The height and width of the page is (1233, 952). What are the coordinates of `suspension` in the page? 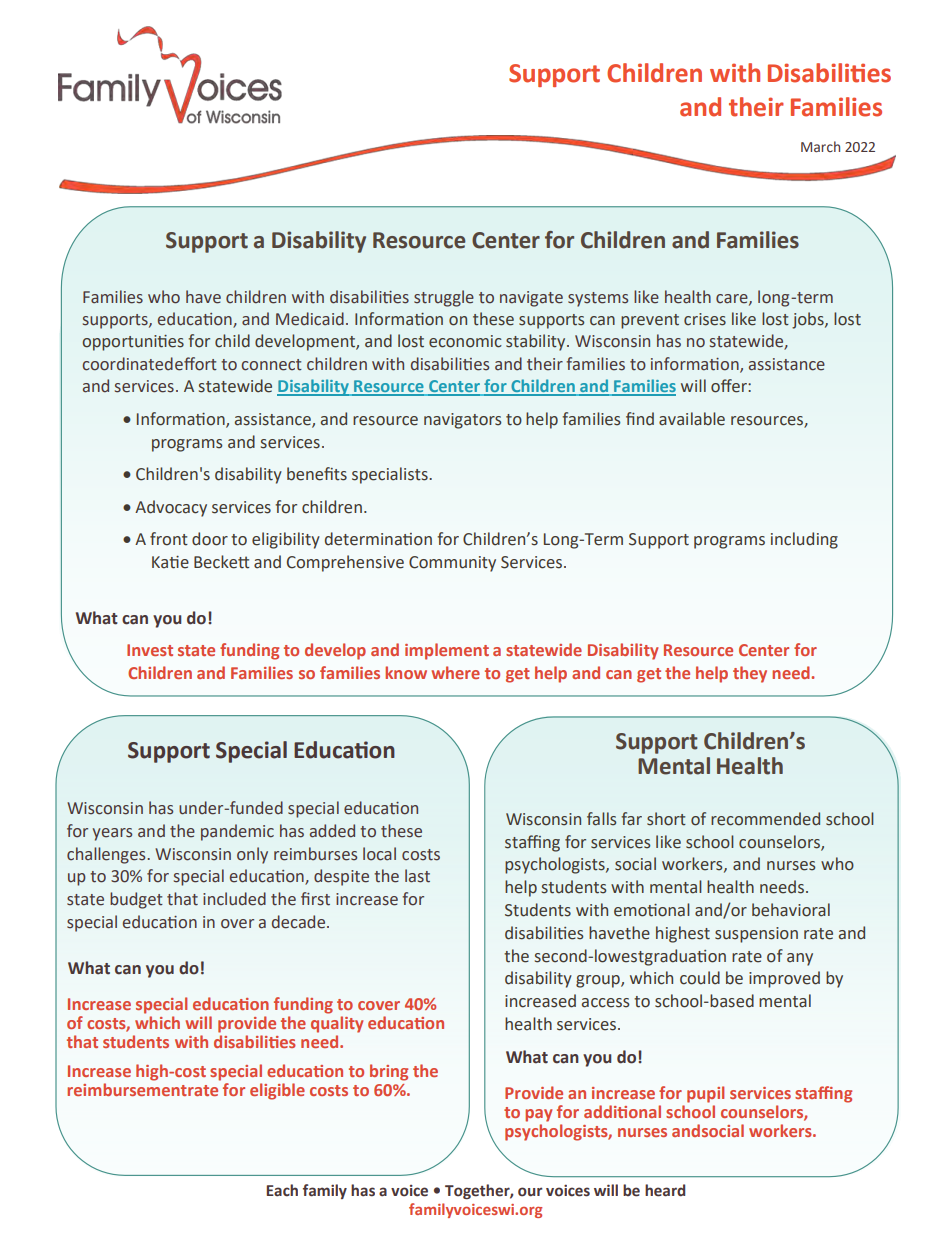 It's located at (756, 935).
